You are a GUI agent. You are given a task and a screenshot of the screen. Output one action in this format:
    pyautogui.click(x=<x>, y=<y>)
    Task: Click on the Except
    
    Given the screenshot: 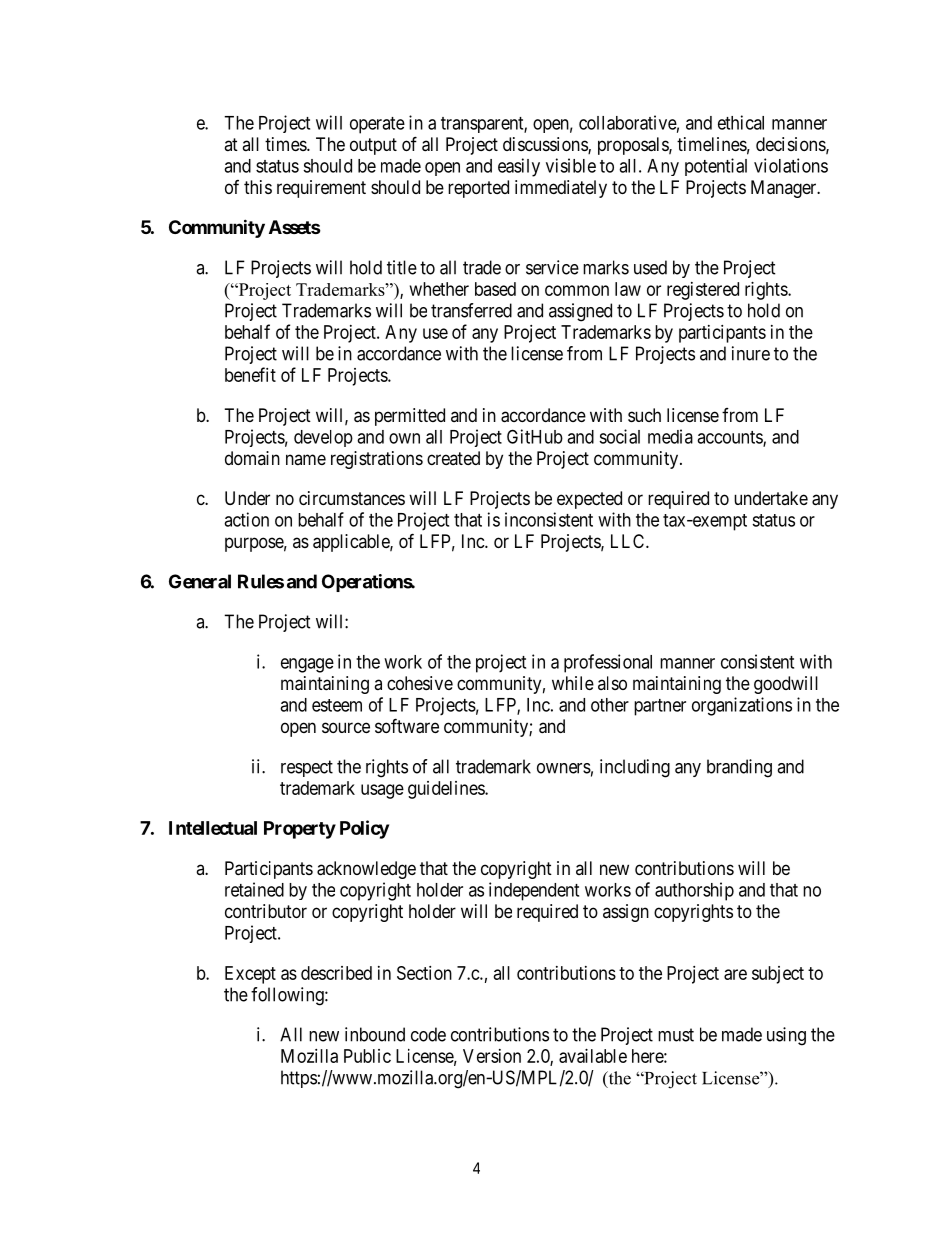 What is the action you would take?
    pyautogui.click(x=250, y=975)
